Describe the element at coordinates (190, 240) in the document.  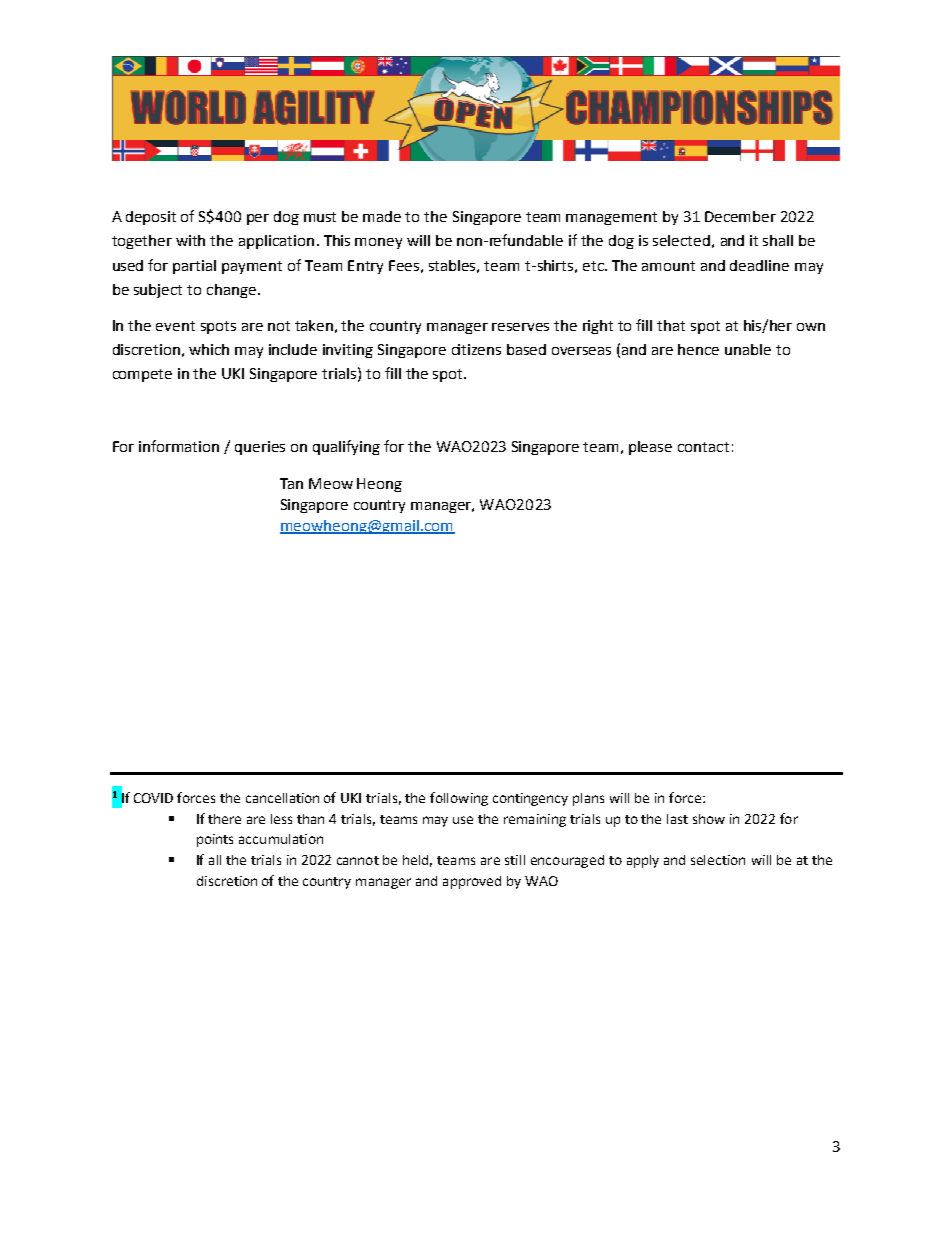
I see `with` at that location.
